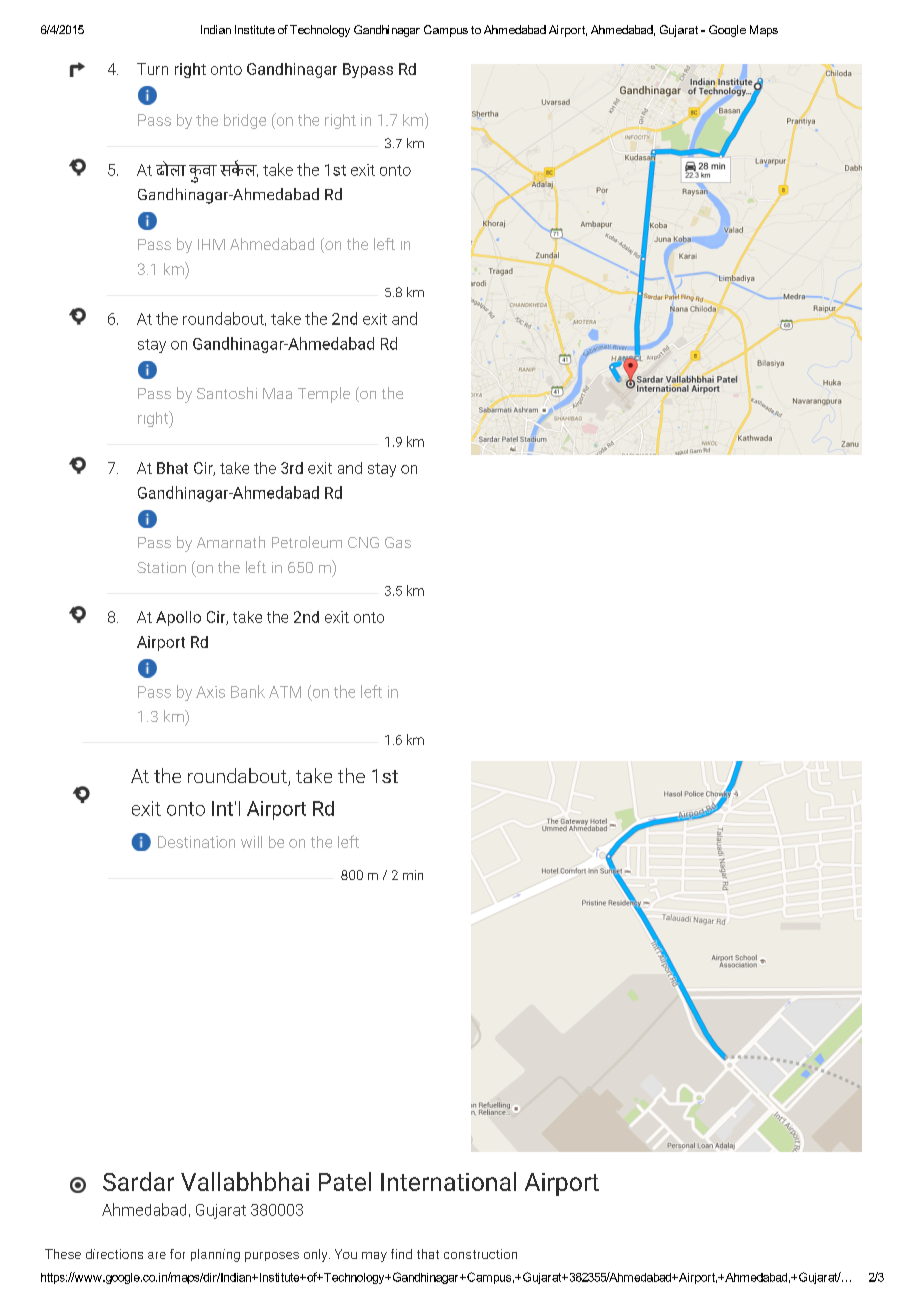  Describe the element at coordinates (245, 121) in the document. I see `bridge` at that location.
